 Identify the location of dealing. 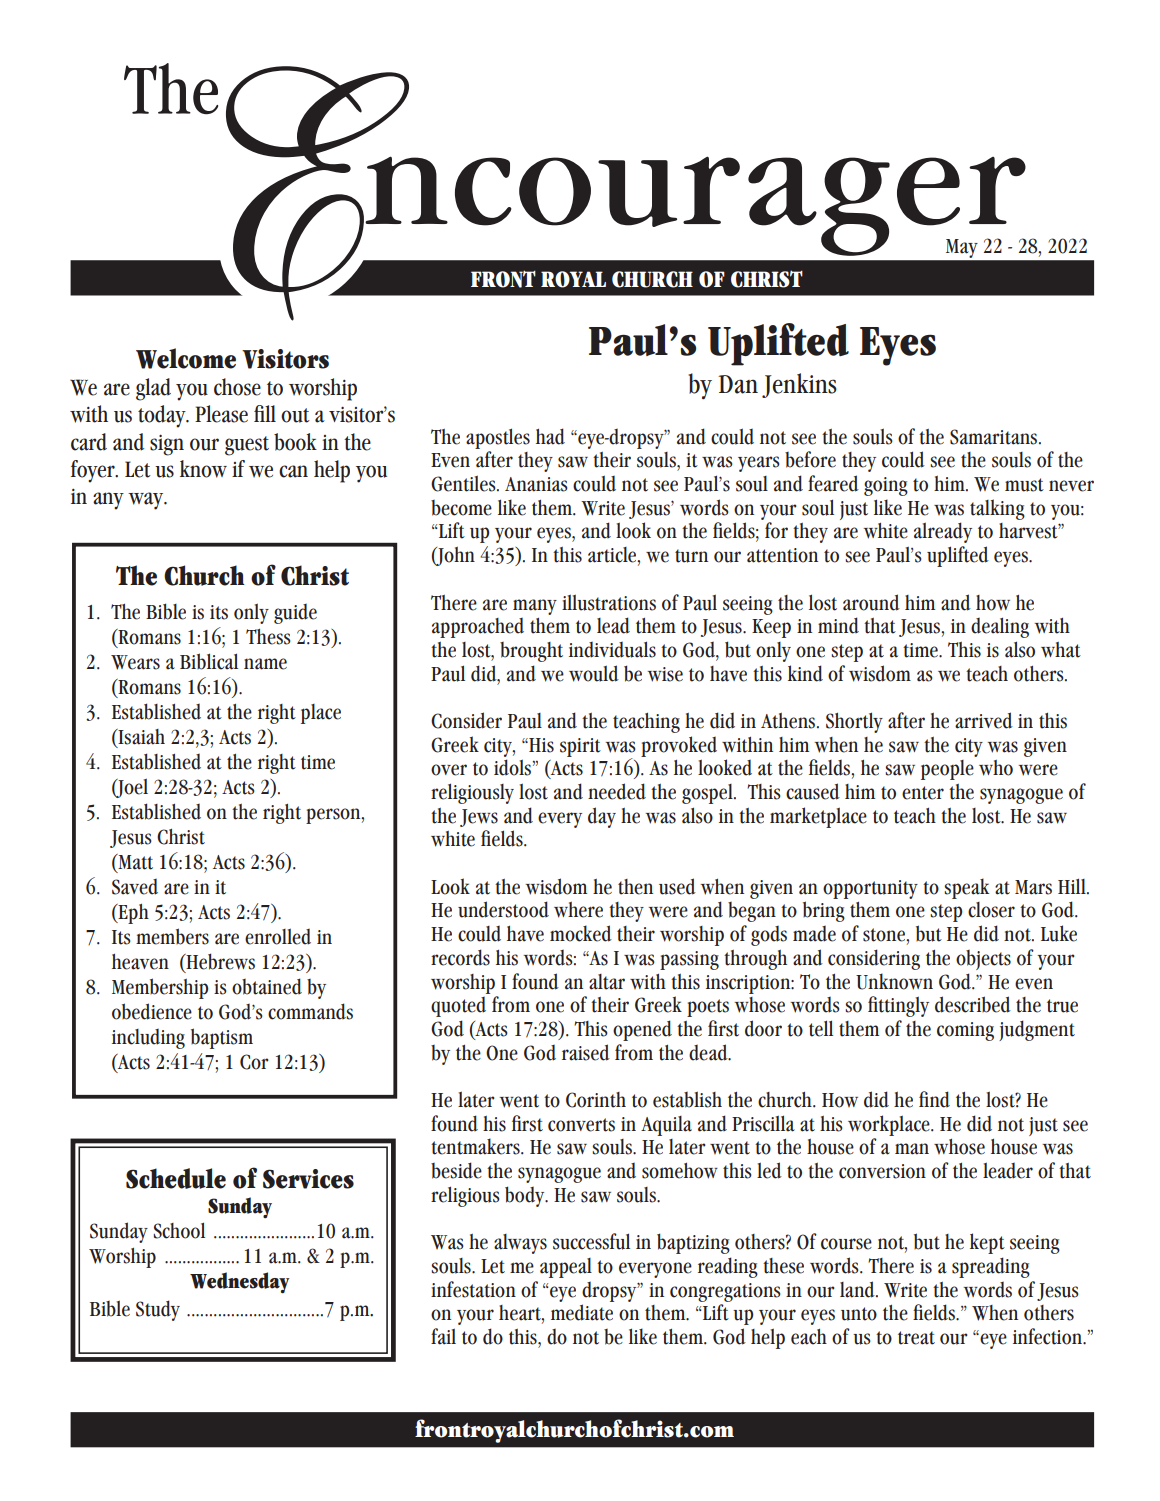
(1000, 627).
